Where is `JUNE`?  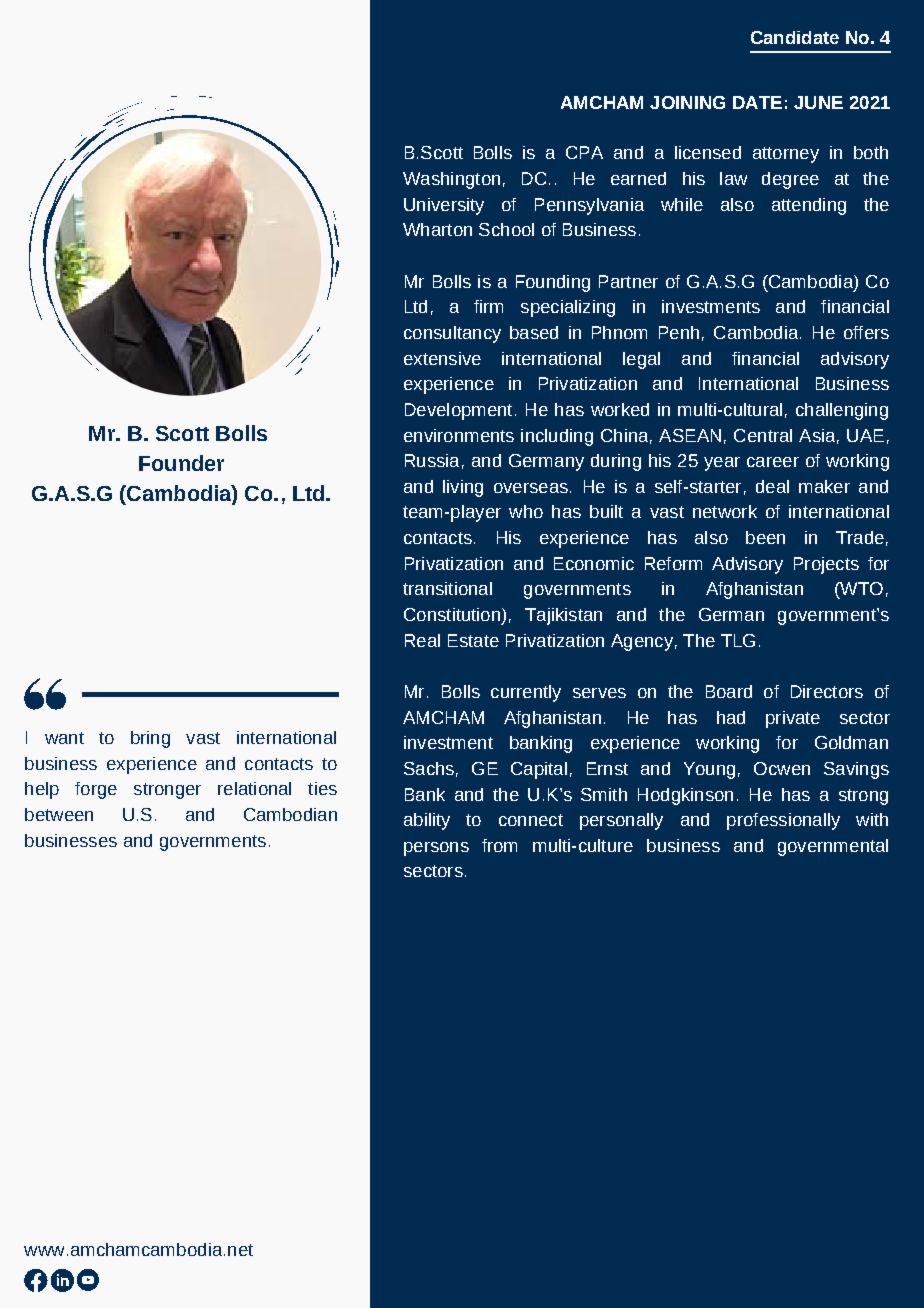
JUNE is located at coordinates (818, 102).
